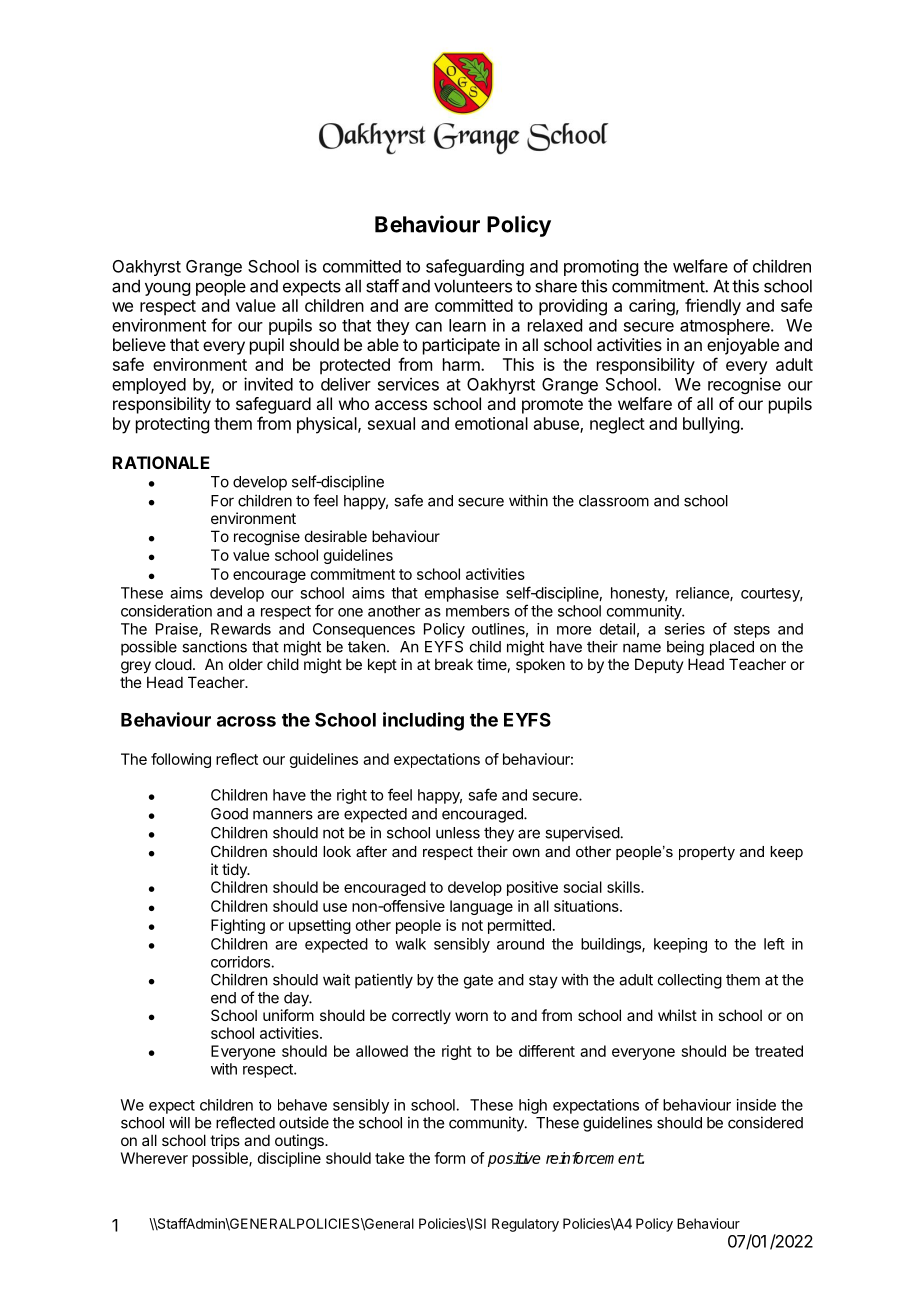  I want to click on volunteers, so click(473, 286).
